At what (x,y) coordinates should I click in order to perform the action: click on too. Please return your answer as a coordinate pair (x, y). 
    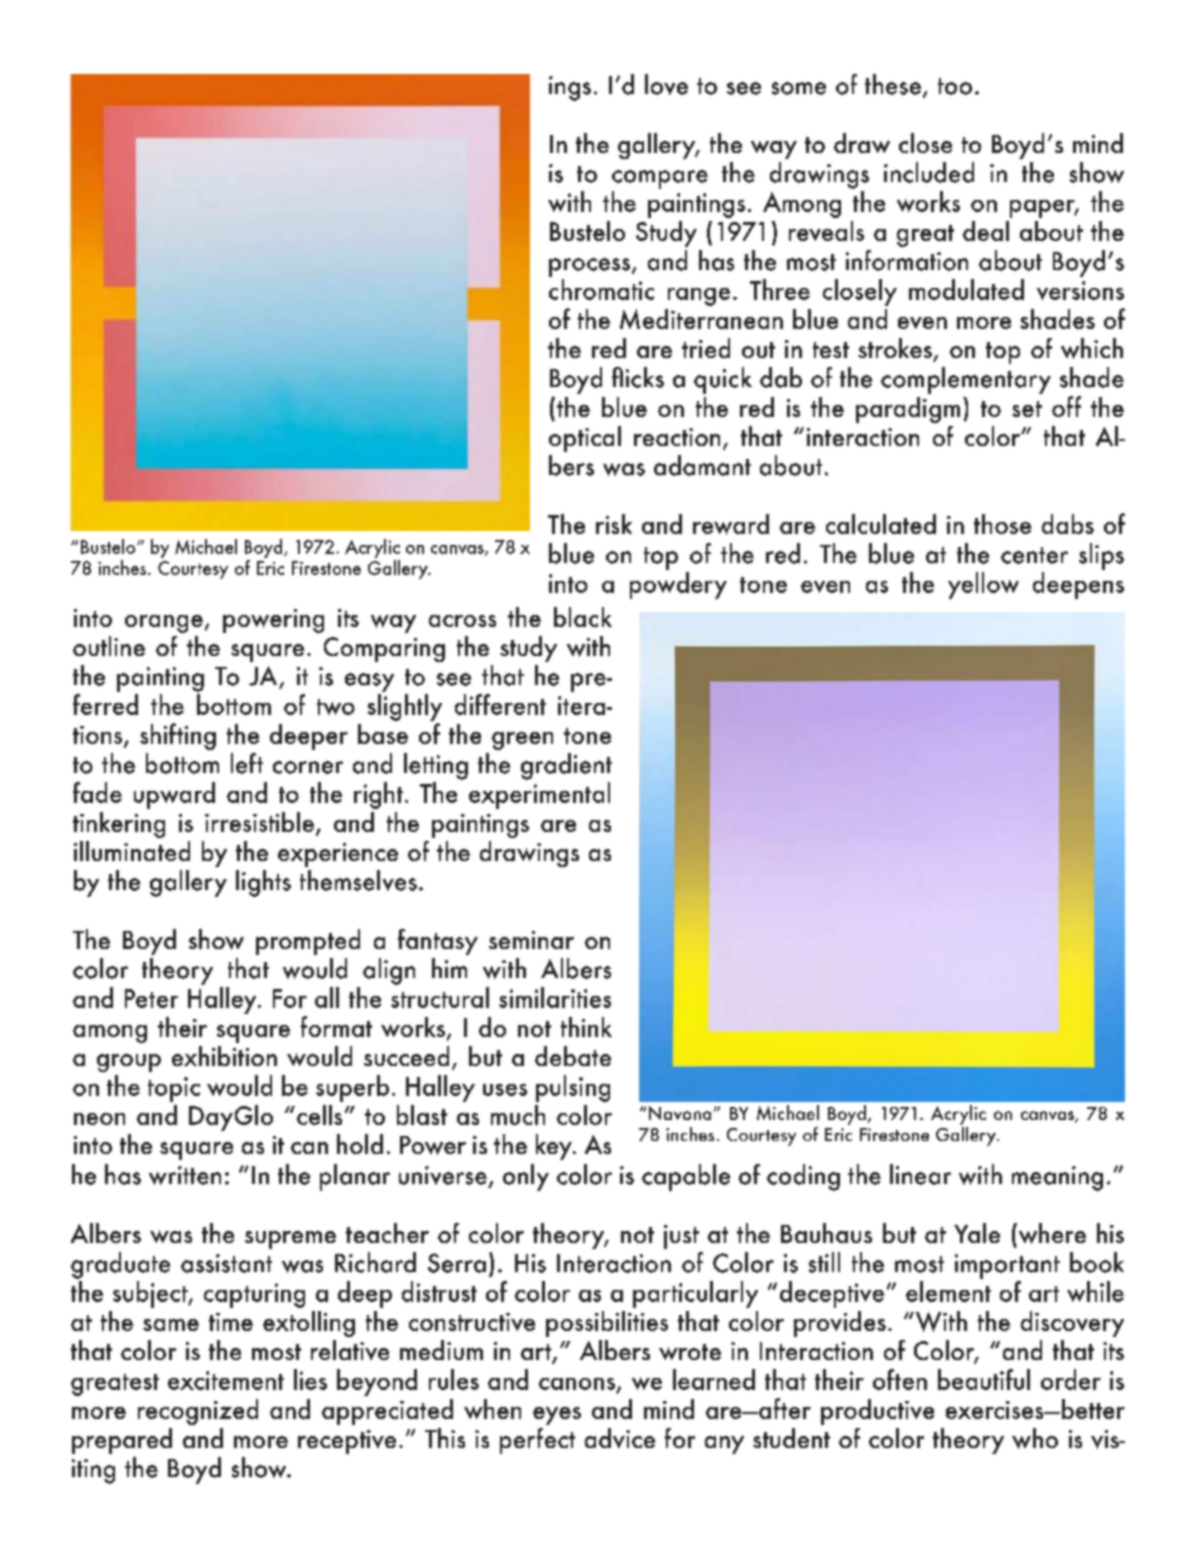
    Looking at the image, I should click on (955, 86).
